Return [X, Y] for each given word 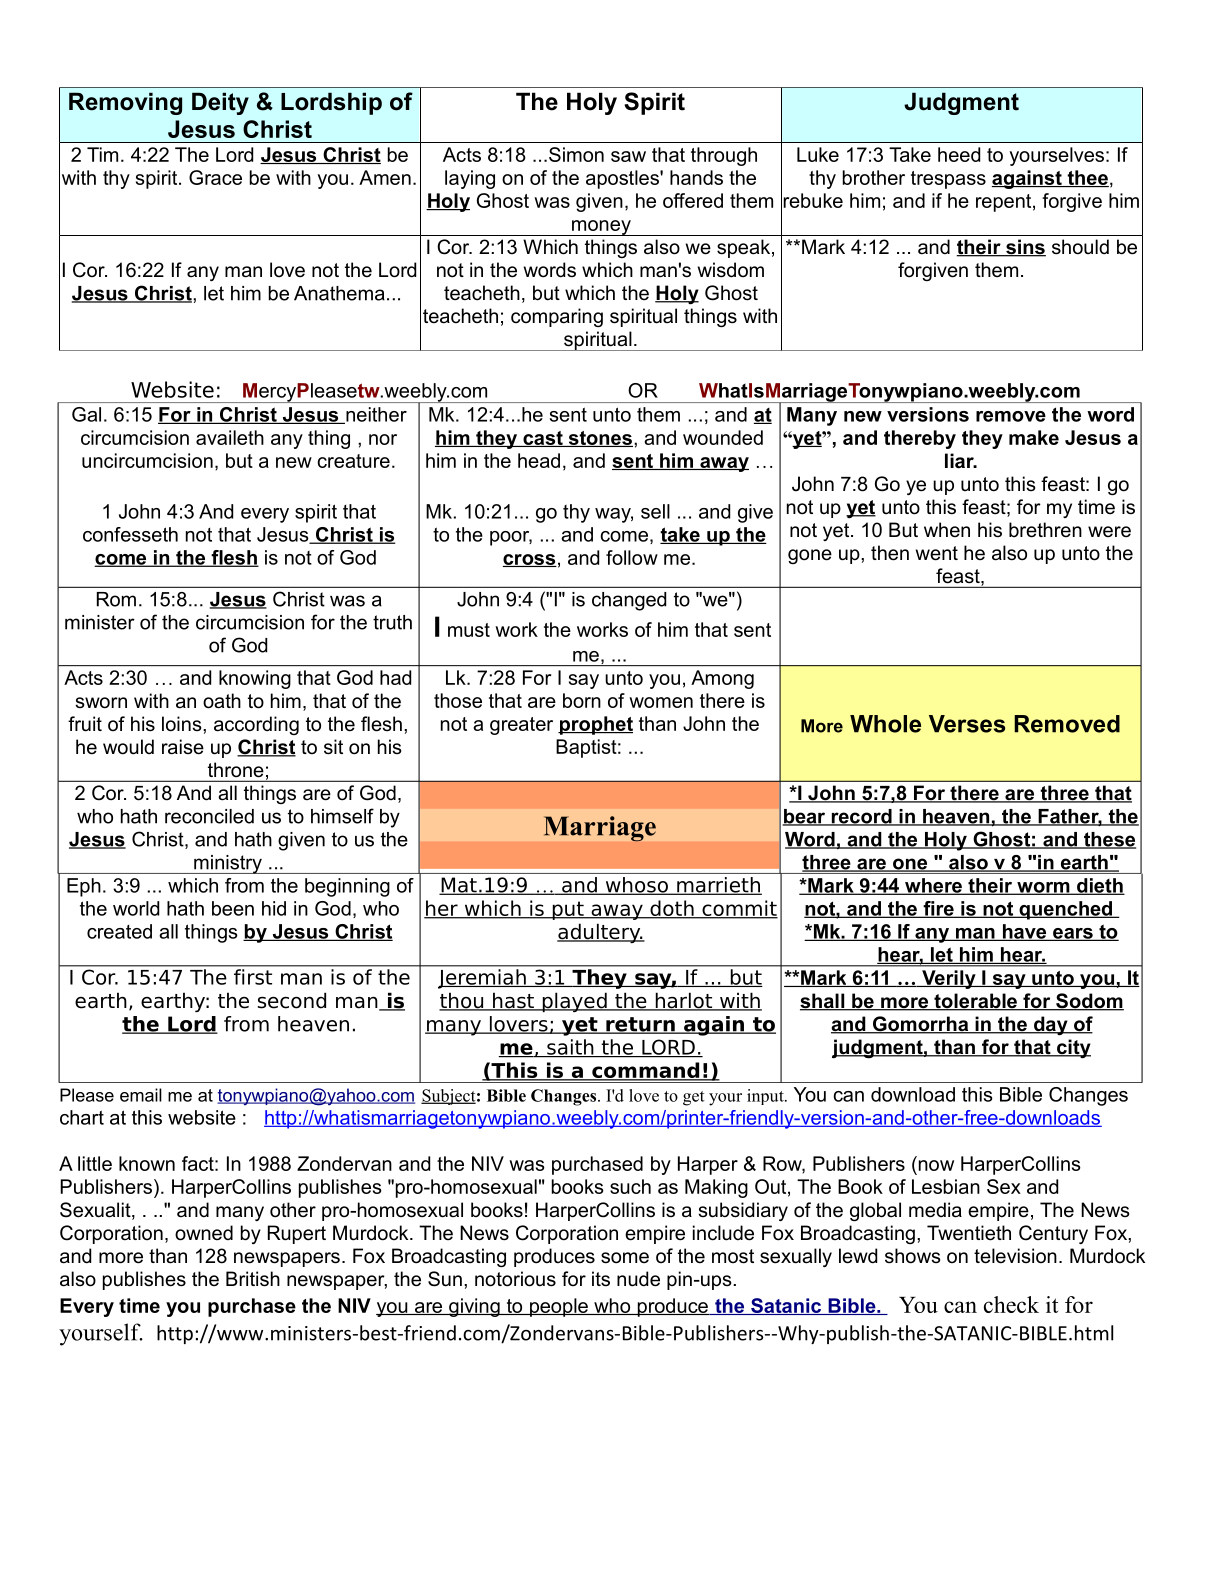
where [933, 886]
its [601, 1279]
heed [959, 154]
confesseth [130, 534]
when [947, 530]
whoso [636, 886]
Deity [220, 103]
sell [655, 511]
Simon [576, 154]
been [233, 908]
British [253, 1279]
